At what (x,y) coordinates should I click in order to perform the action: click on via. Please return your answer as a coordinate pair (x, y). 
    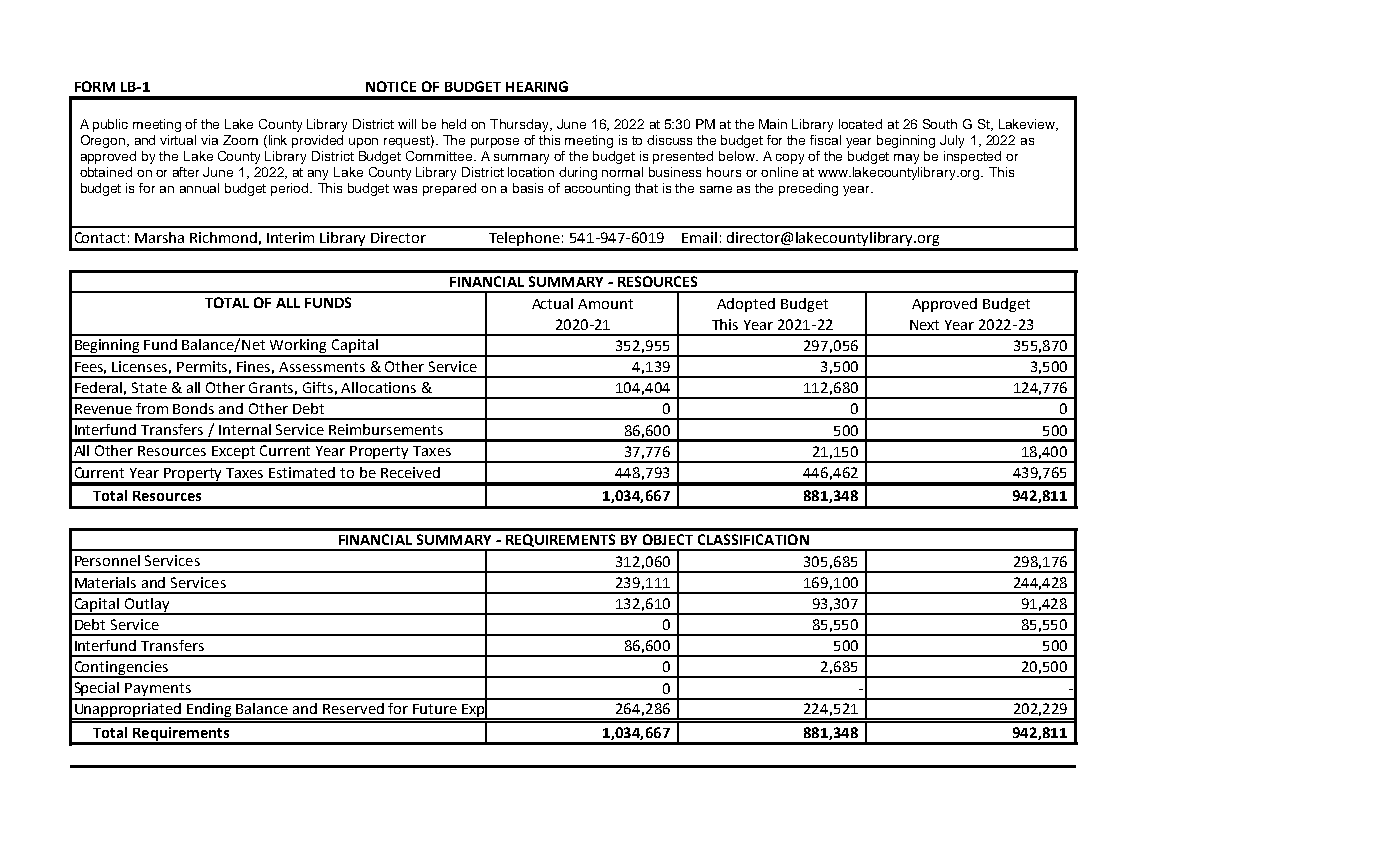
    Looking at the image, I should click on (209, 140).
